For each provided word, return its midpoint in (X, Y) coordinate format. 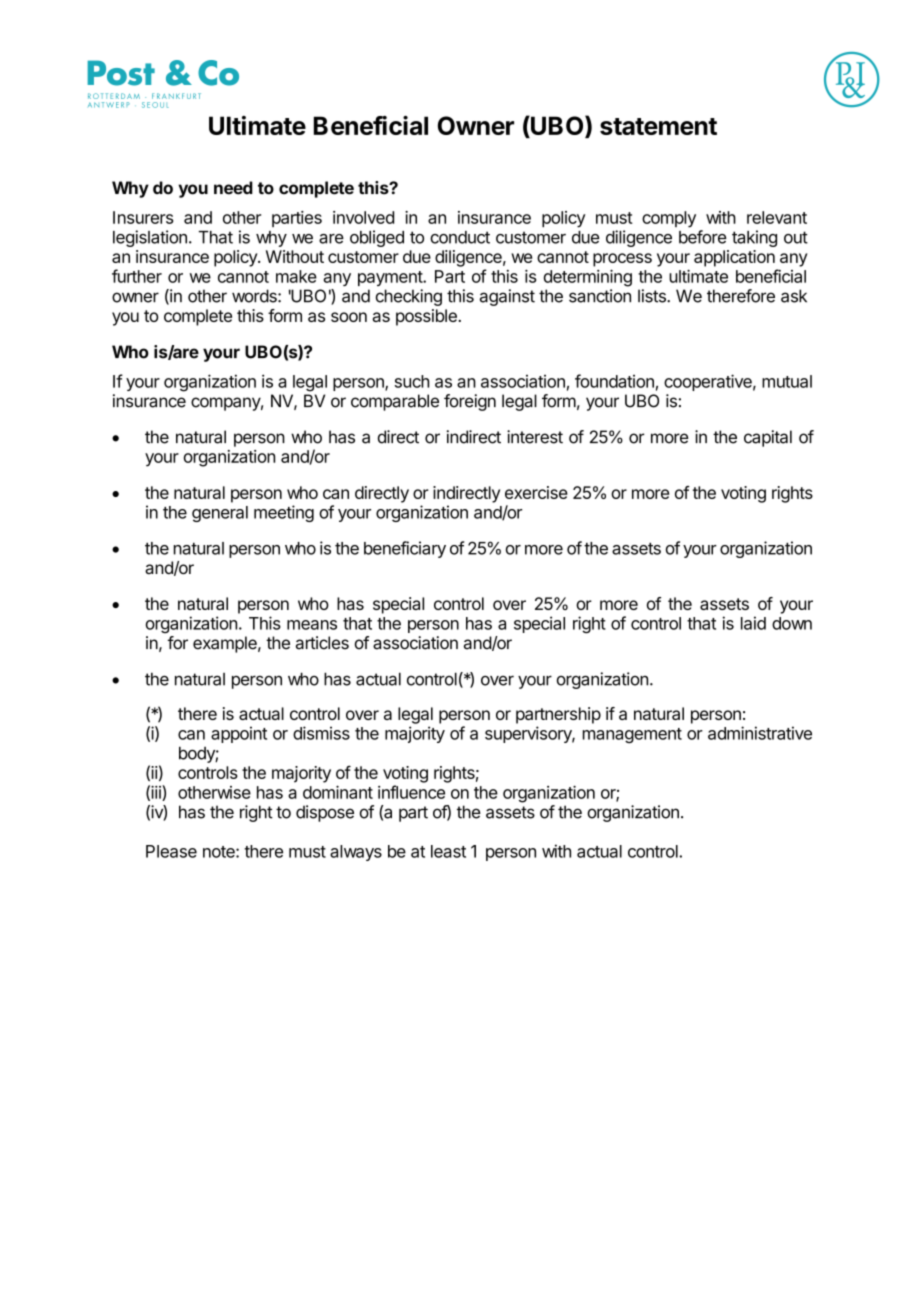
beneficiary (405, 549)
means (312, 625)
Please (171, 851)
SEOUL (155, 105)
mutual (787, 381)
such (412, 381)
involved (363, 217)
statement (658, 126)
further (137, 276)
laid (753, 623)
